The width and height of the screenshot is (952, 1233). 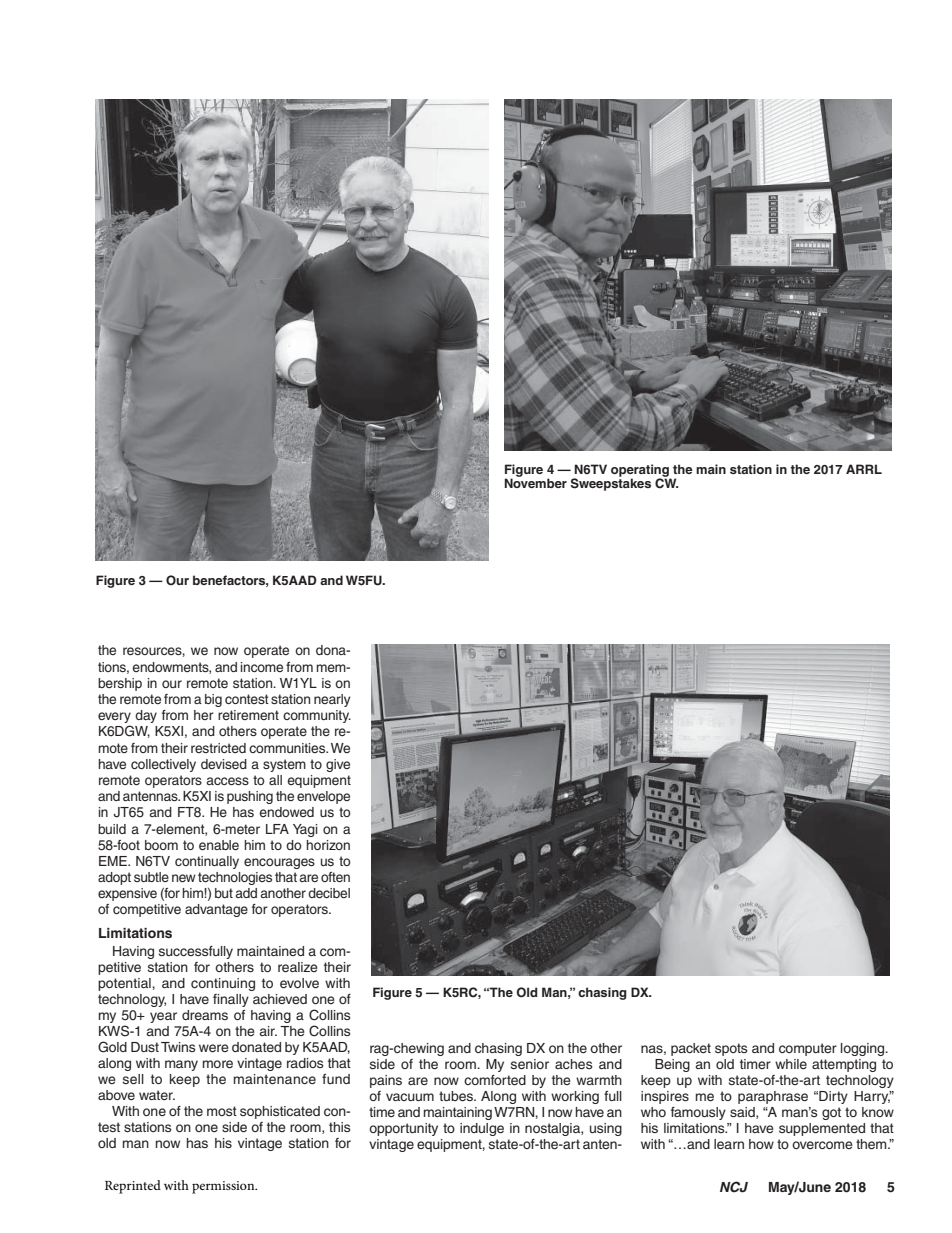 I want to click on permission, so click(x=224, y=1187).
